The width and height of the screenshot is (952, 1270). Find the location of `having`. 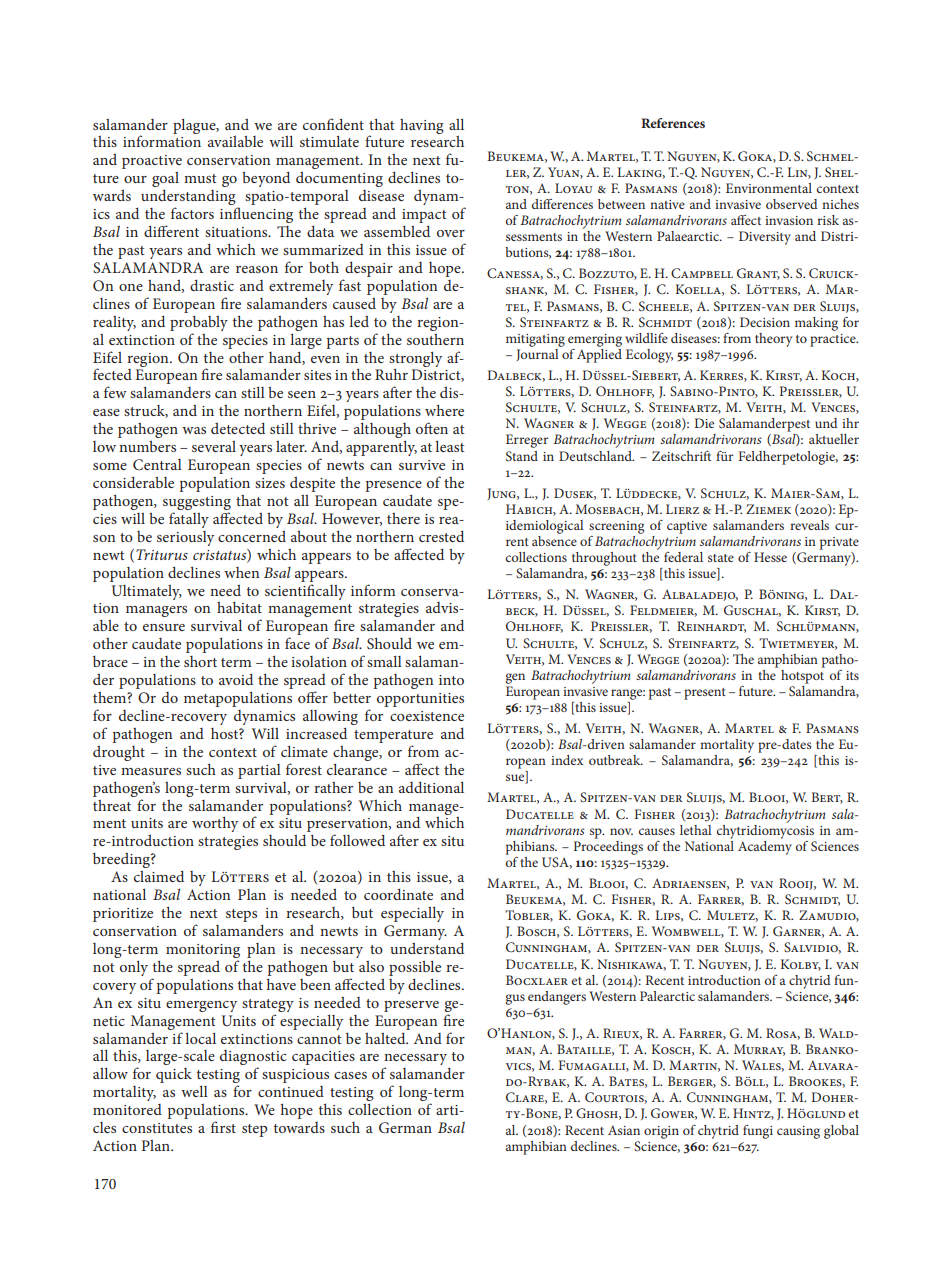

having is located at coordinates (422, 126).
